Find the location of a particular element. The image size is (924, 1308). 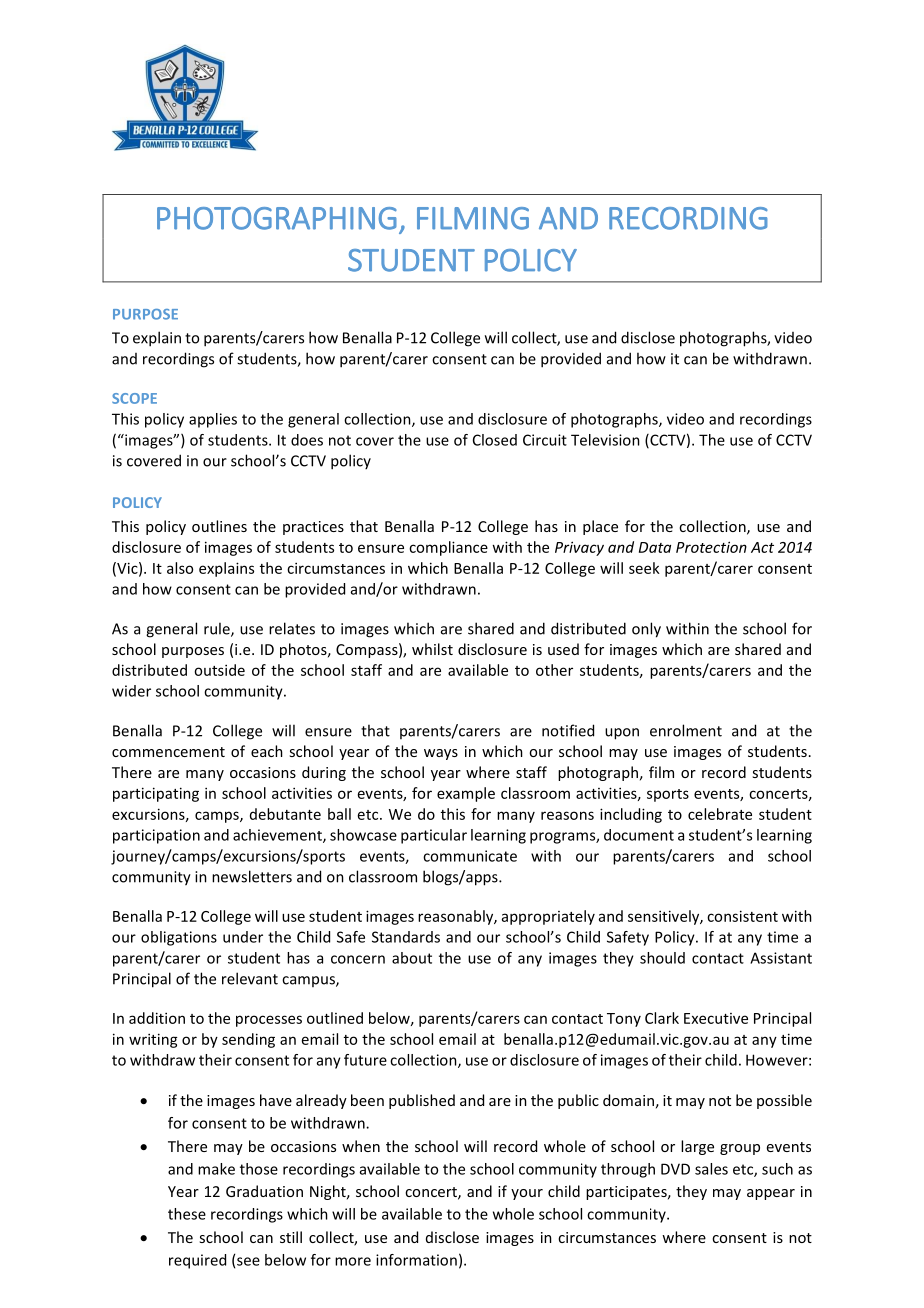

Closed is located at coordinates (495, 440).
